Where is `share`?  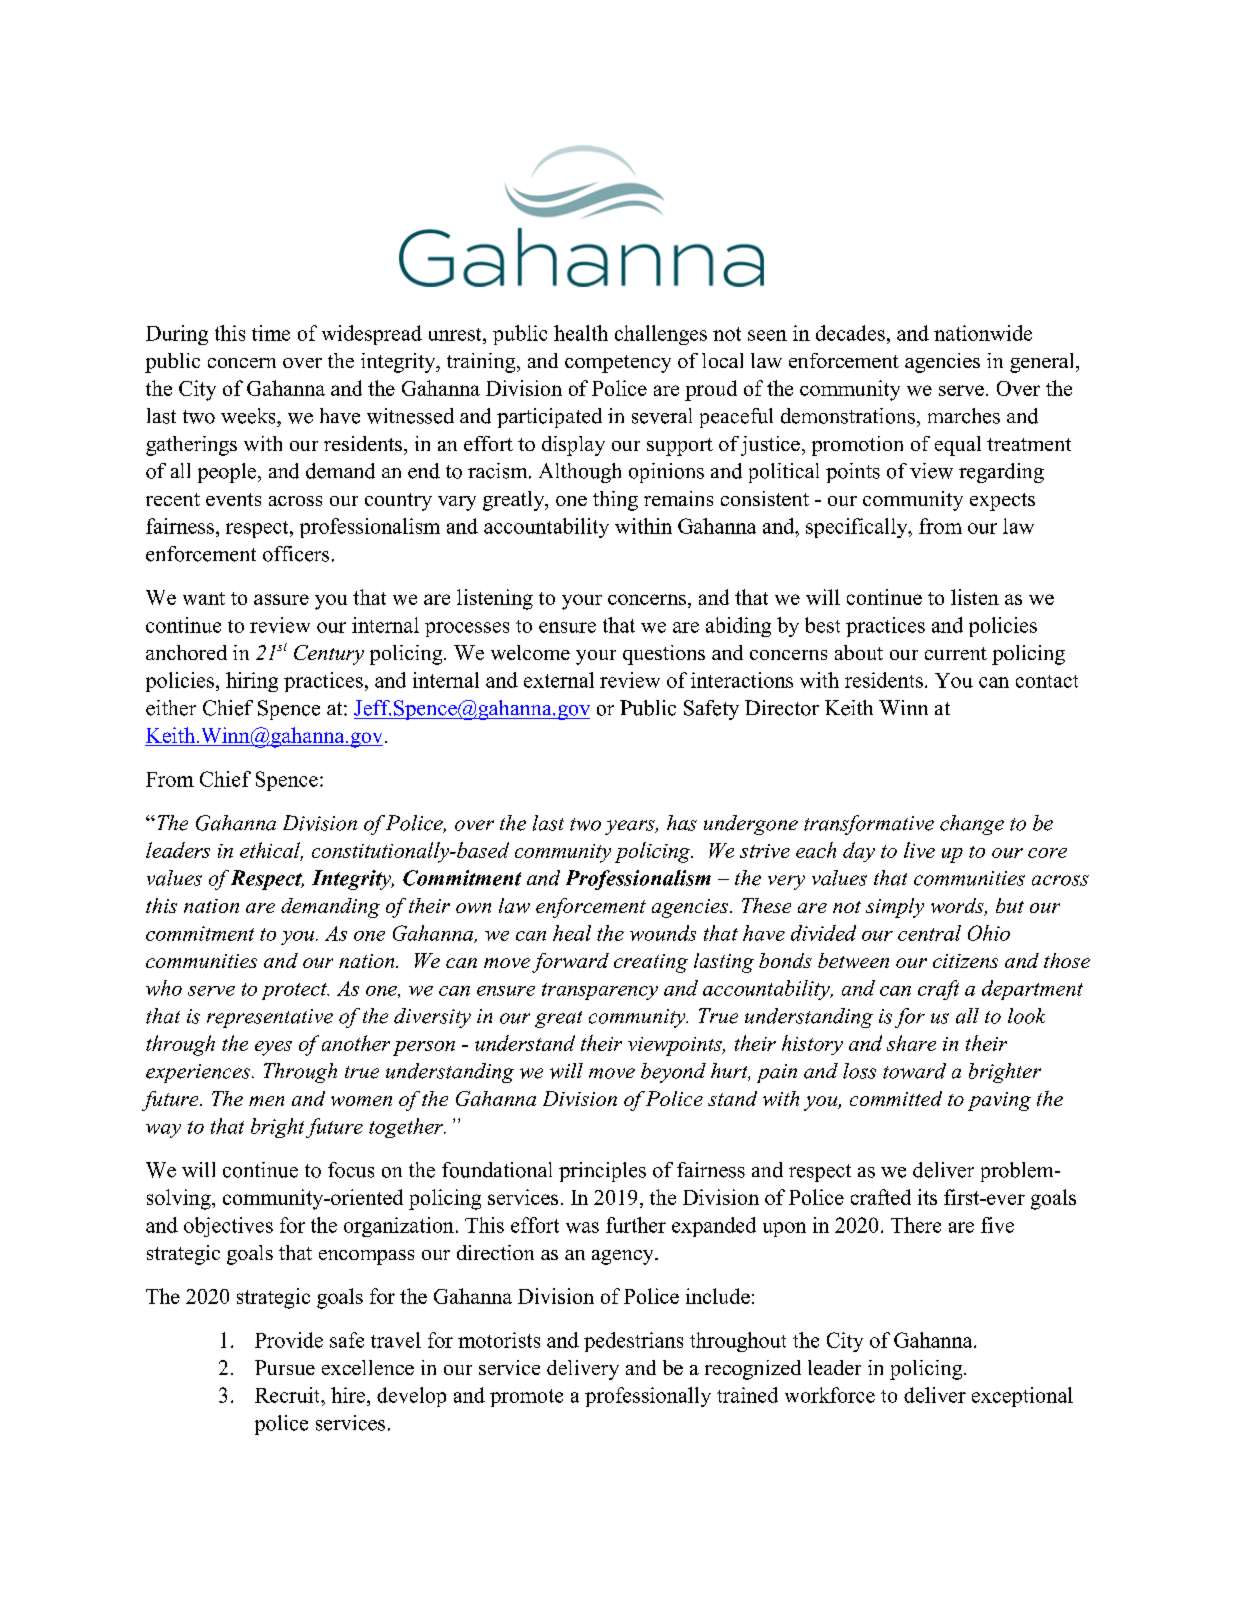
share is located at coordinates (911, 1043).
